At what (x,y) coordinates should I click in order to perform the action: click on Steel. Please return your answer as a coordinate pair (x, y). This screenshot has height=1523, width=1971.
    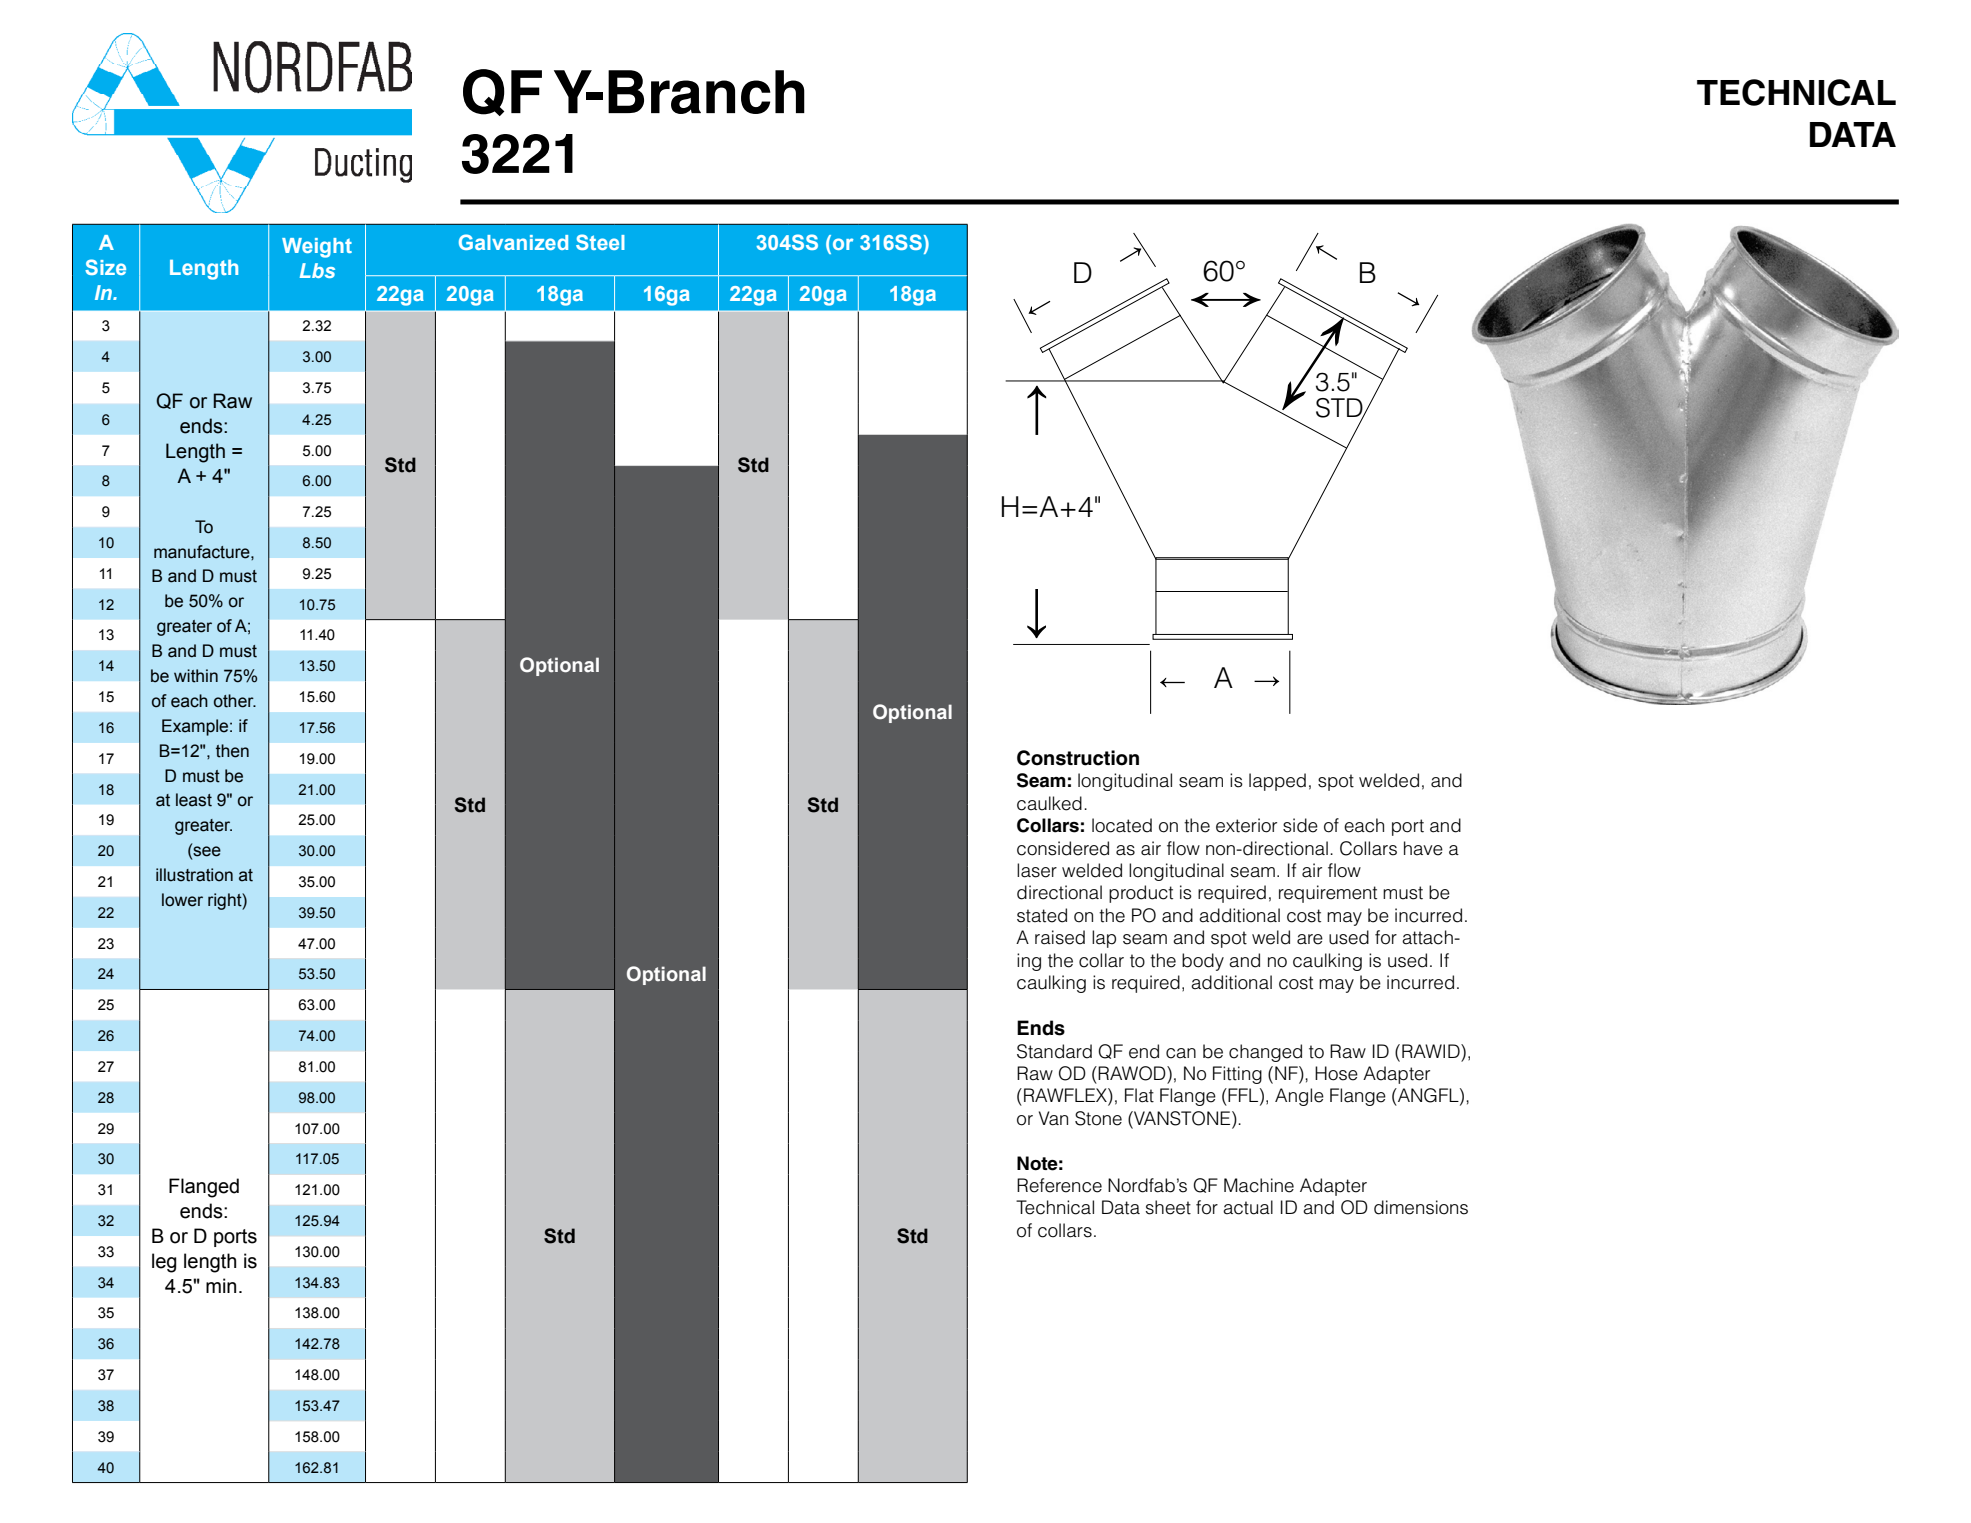
    Looking at the image, I should click on (600, 242).
